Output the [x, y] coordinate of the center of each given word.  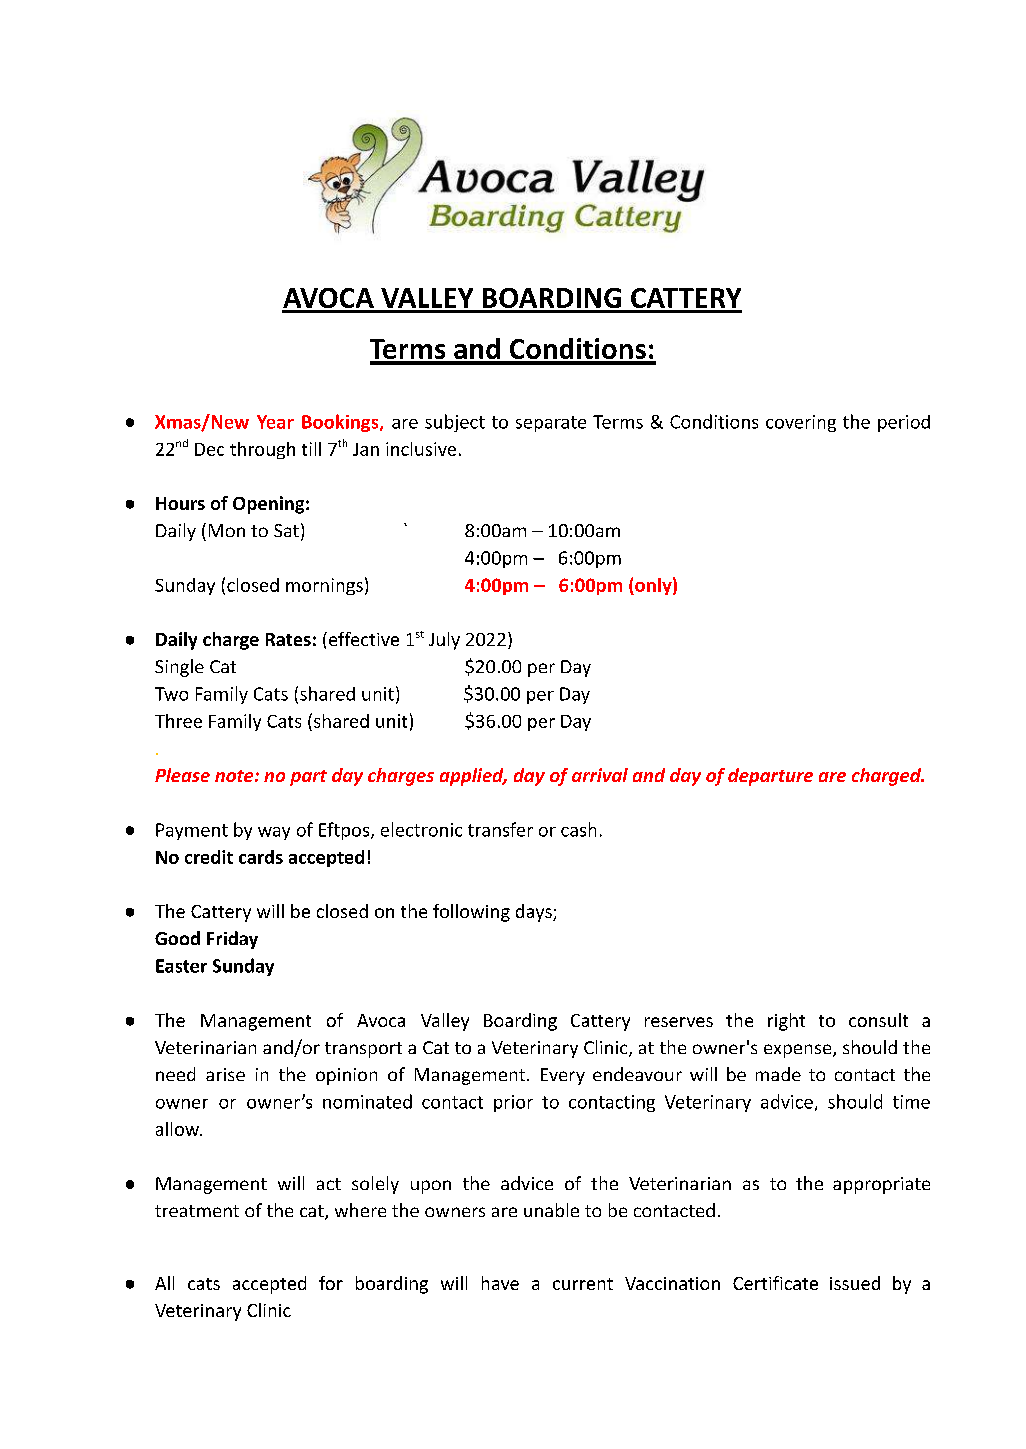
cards [261, 857]
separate [551, 424]
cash [578, 829]
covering [801, 423]
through [262, 450]
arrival [600, 775]
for [331, 1283]
